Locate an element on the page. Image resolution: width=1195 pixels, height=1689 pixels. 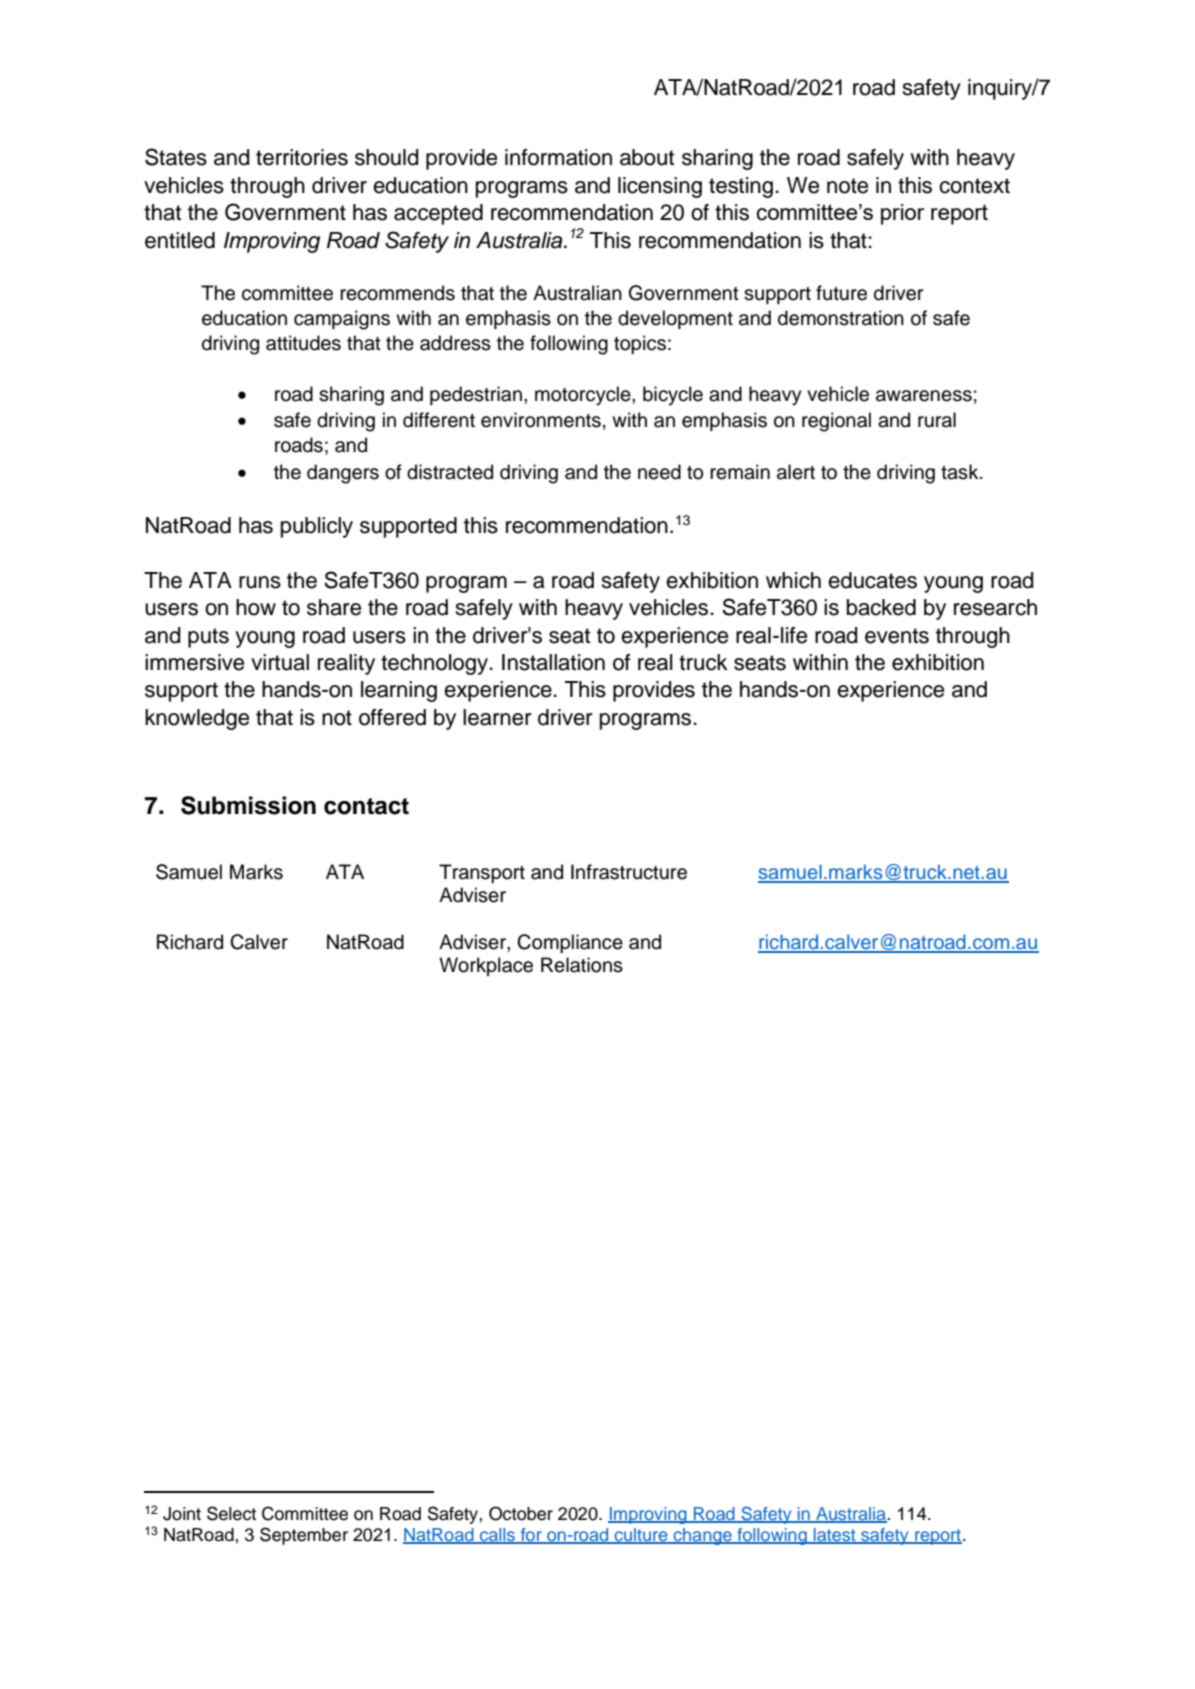
October is located at coordinates (521, 1513).
